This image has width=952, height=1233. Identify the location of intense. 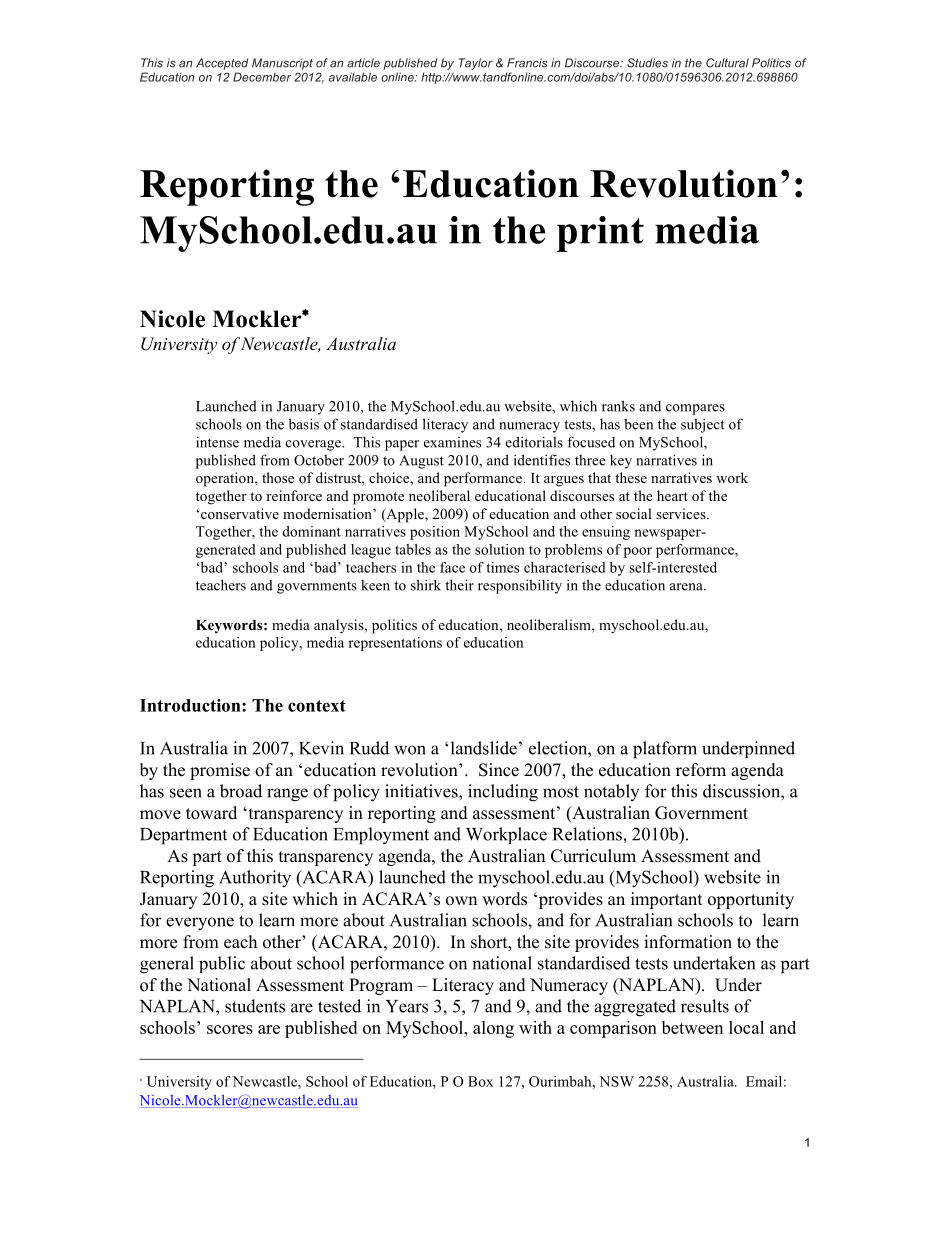
(217, 442).
